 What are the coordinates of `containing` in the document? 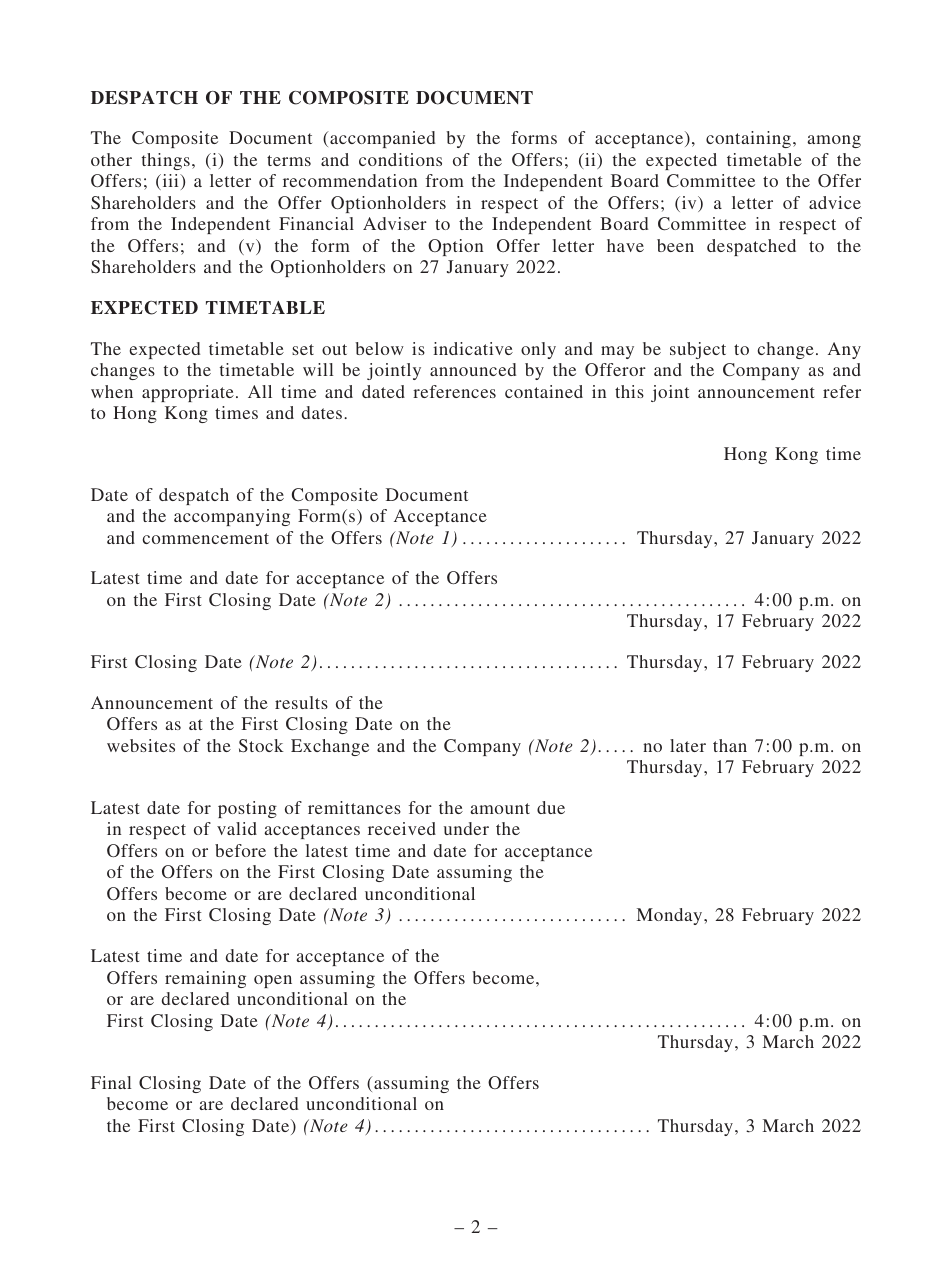 It's located at (748, 139).
